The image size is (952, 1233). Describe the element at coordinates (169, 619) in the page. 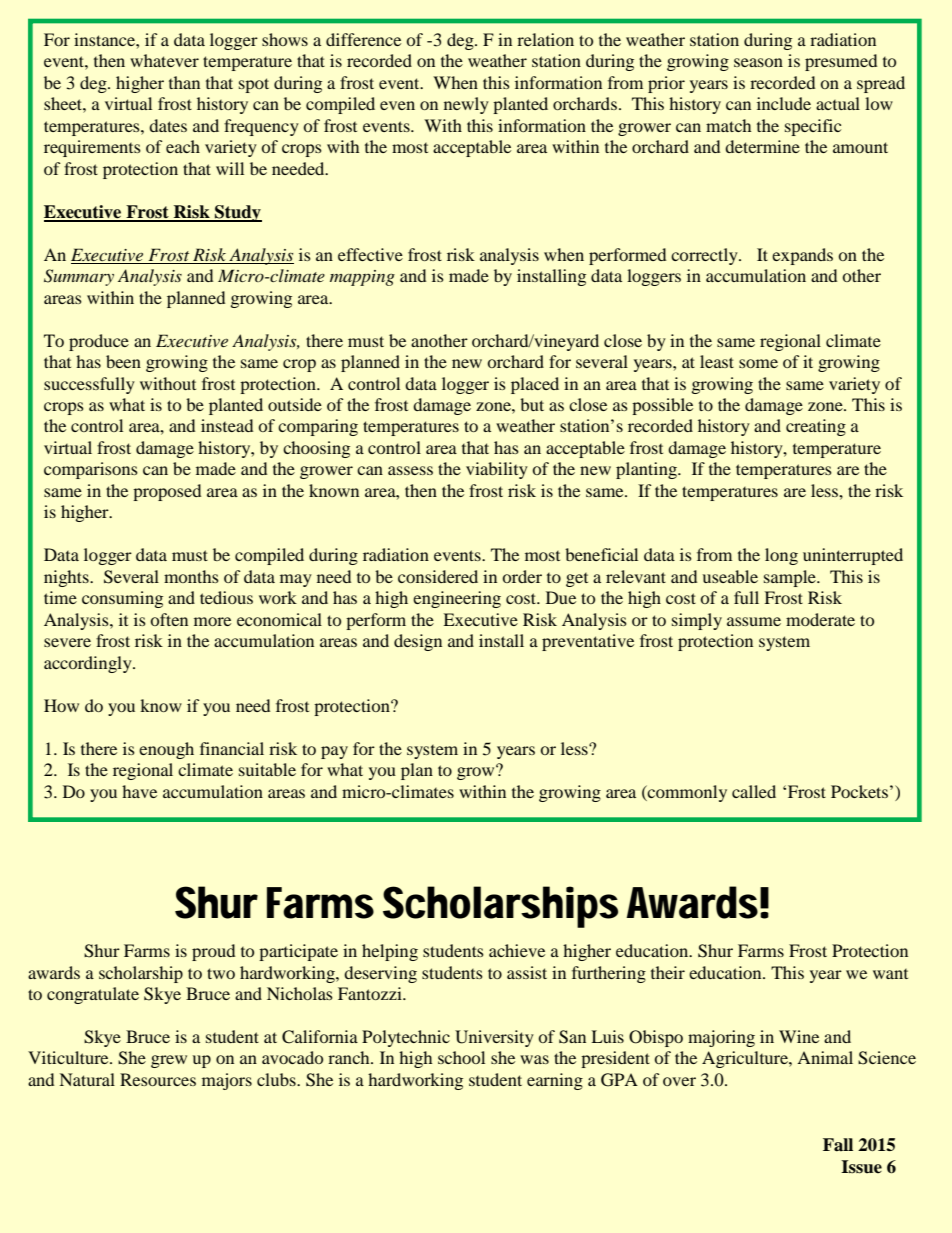

I see `often` at that location.
